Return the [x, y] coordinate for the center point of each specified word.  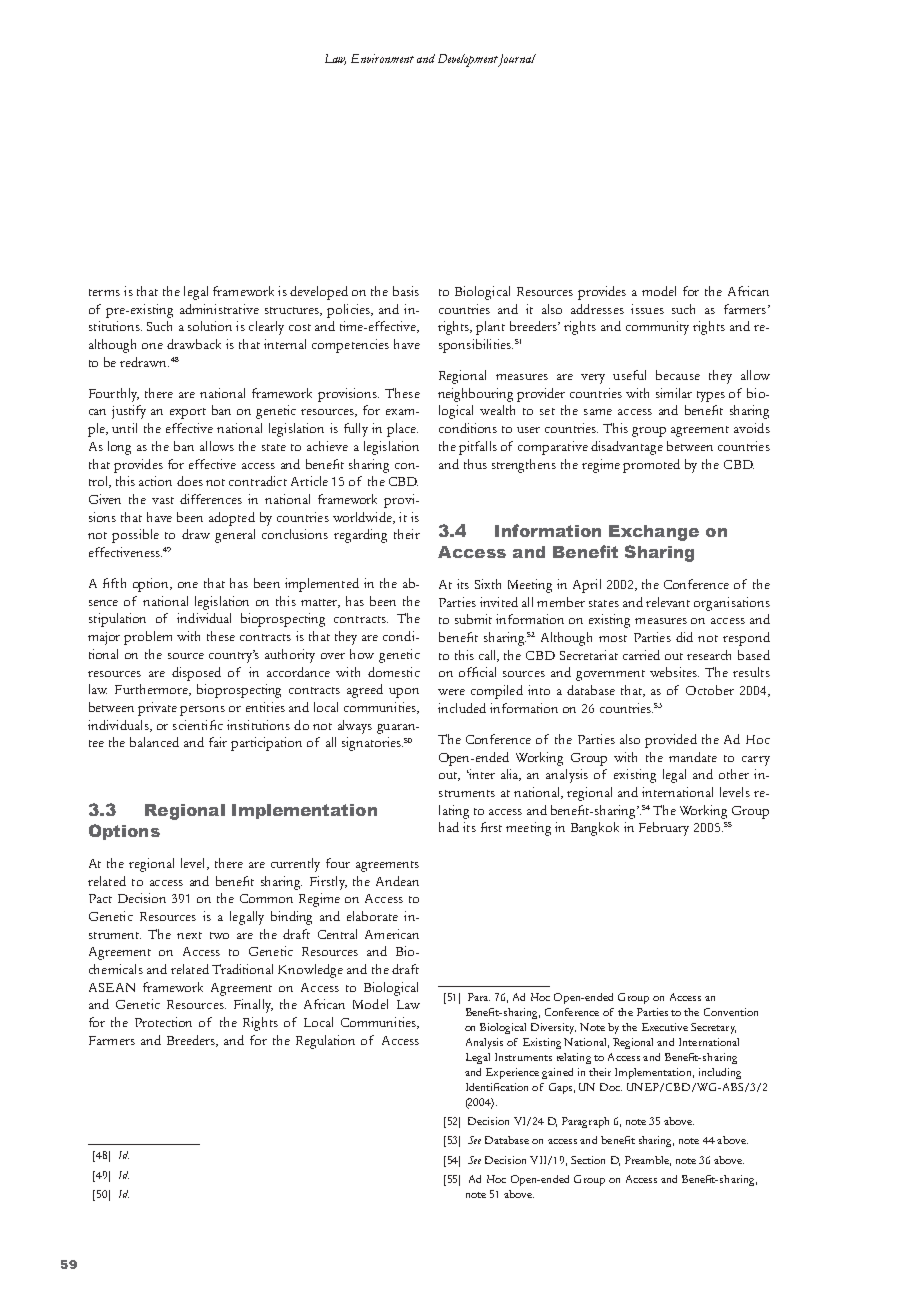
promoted [651, 466]
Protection [163, 1022]
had [449, 827]
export [188, 413]
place [402, 430]
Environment [382, 58]
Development [468, 60]
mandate [693, 757]
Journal [516, 60]
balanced [154, 742]
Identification [497, 1087]
